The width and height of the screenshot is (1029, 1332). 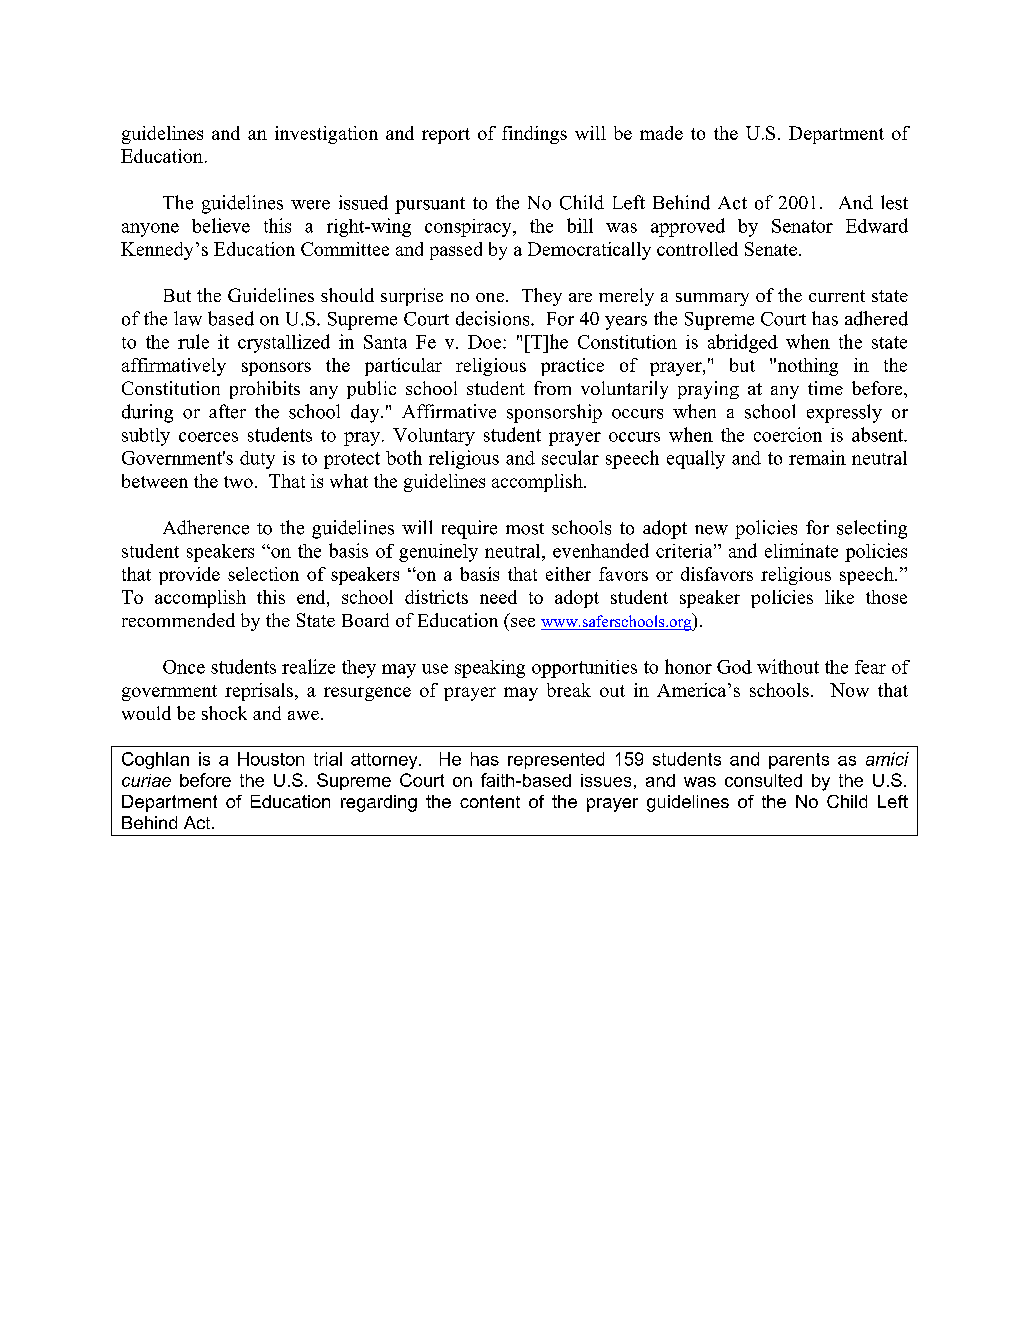 I want to click on practice, so click(x=572, y=367).
